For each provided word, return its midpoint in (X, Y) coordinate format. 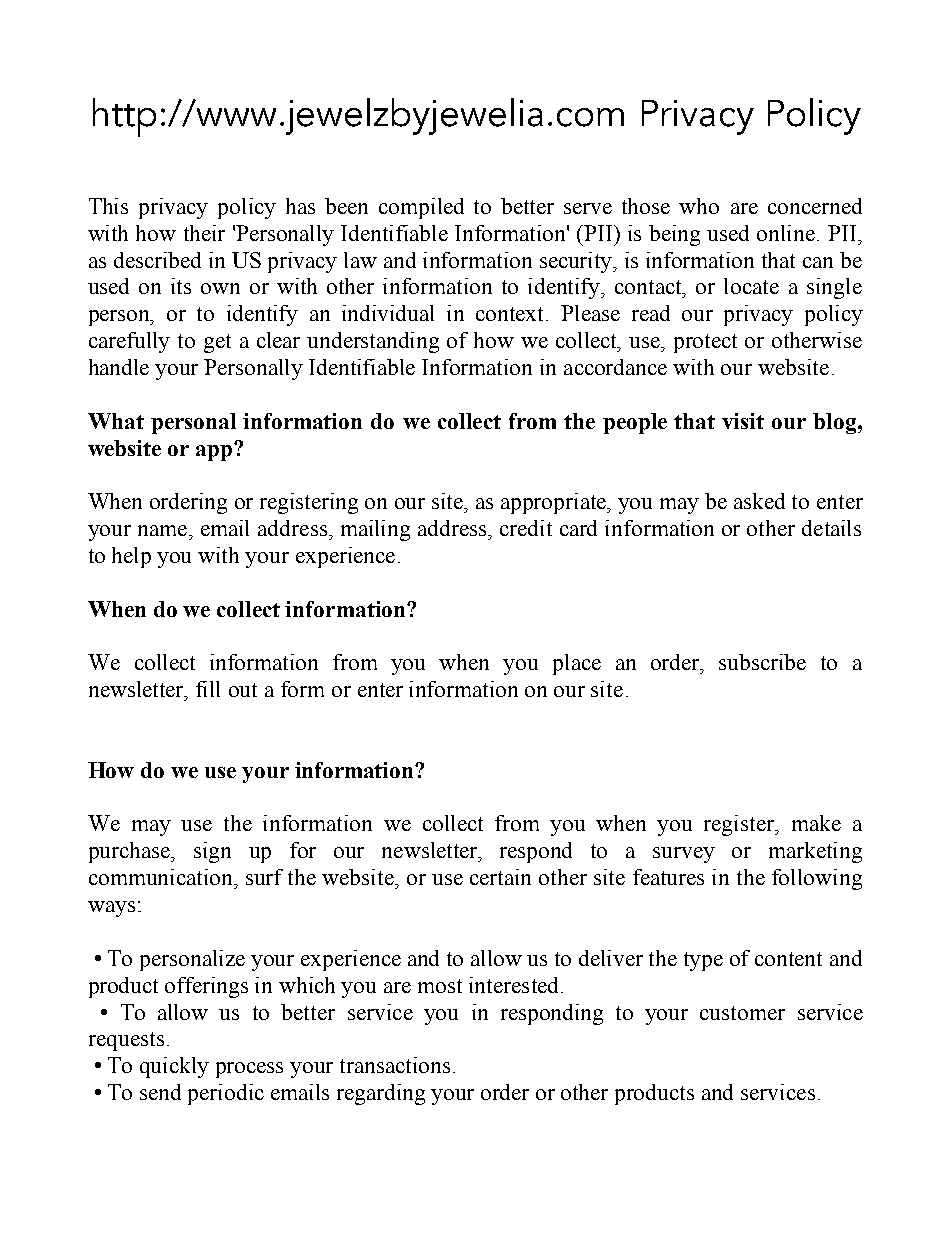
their (204, 233)
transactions (395, 1065)
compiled (421, 208)
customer (742, 1013)
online (787, 233)
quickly (174, 1067)
